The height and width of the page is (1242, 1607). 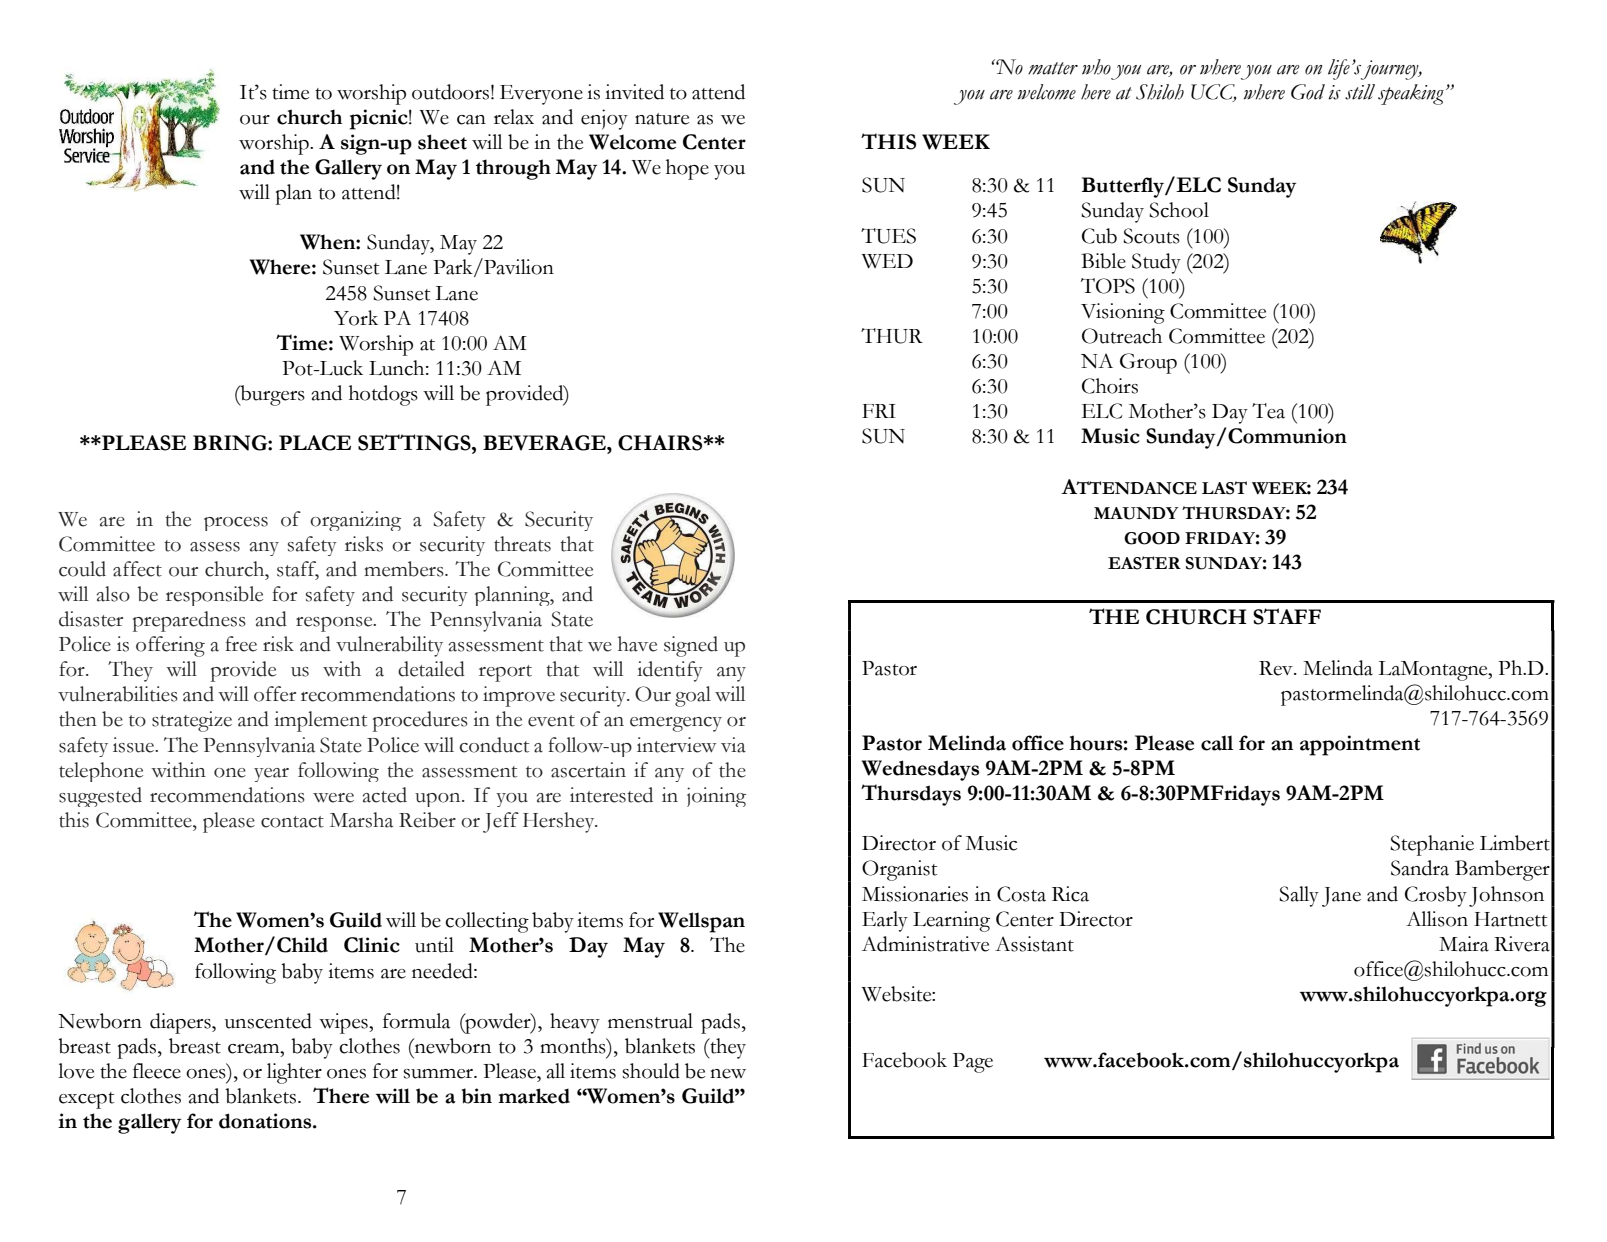 What do you see at coordinates (1277, 668) in the page?
I see `Rev` at bounding box center [1277, 668].
